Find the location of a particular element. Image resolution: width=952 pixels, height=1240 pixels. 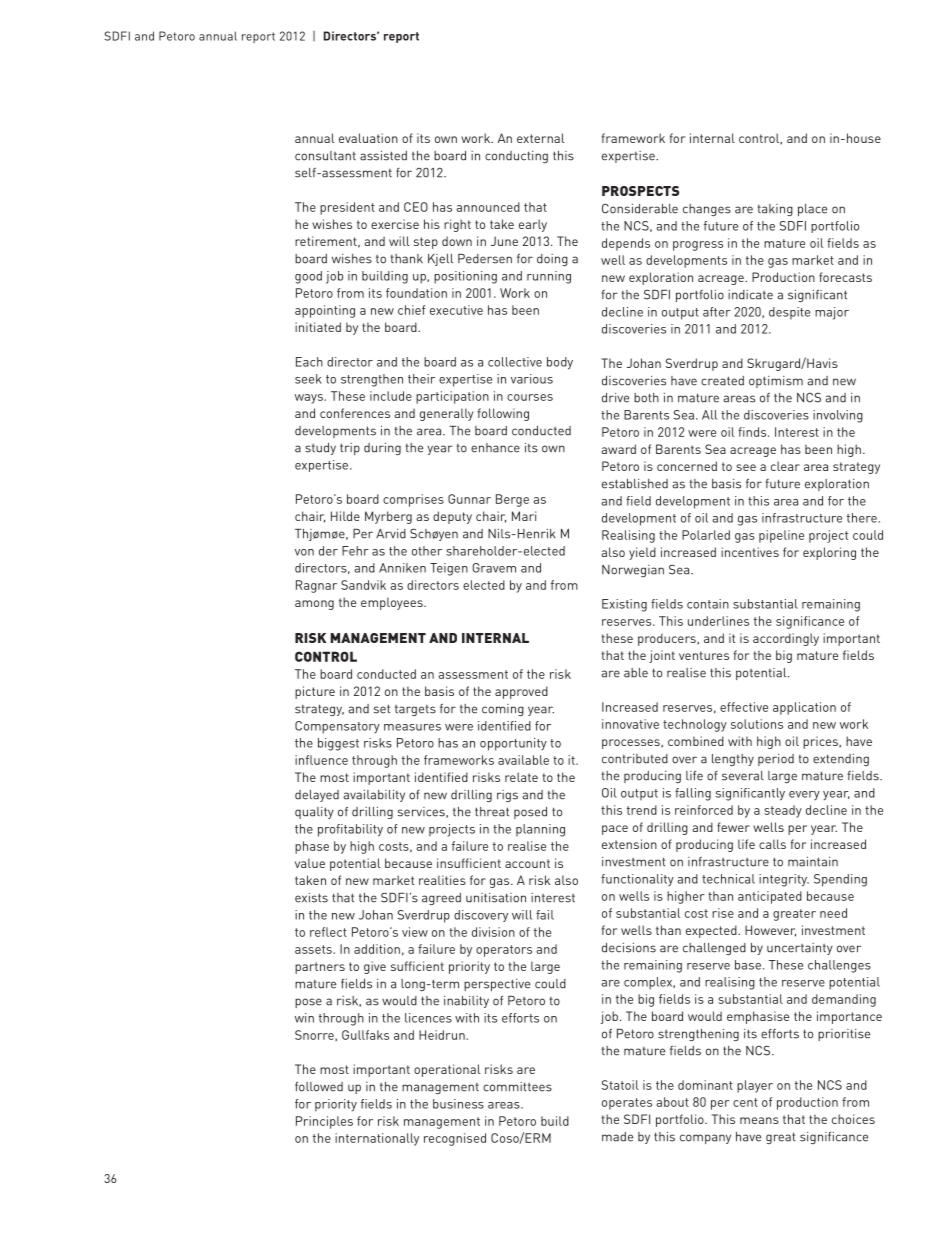

employees is located at coordinates (393, 603).
